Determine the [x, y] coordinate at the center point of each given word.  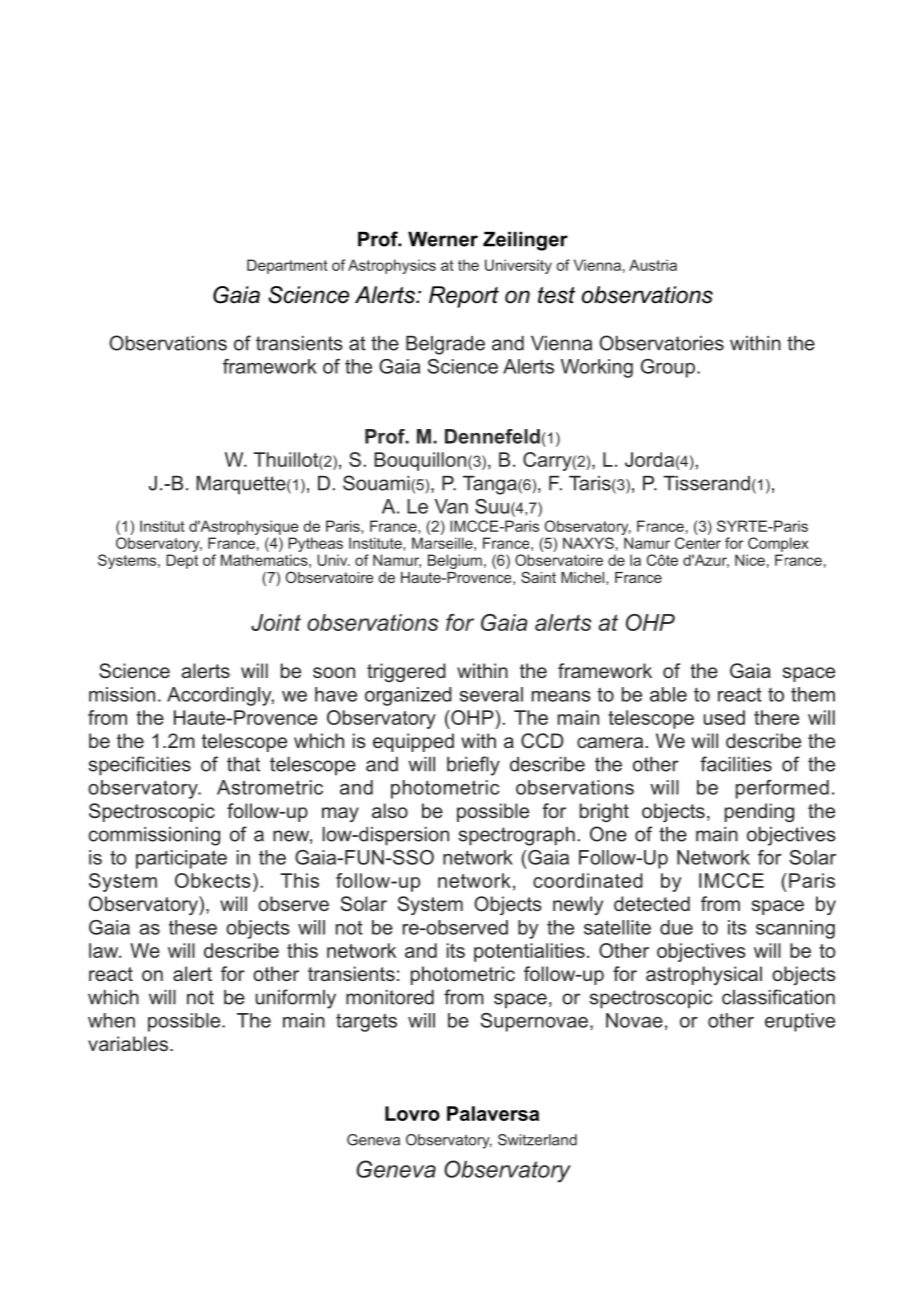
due [676, 927]
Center [698, 543]
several [491, 694]
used [724, 717]
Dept [182, 561]
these [193, 927]
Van [451, 506]
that [243, 764]
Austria [653, 265]
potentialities [529, 952]
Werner [443, 239]
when [111, 1020]
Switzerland [537, 1140]
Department [287, 266]
